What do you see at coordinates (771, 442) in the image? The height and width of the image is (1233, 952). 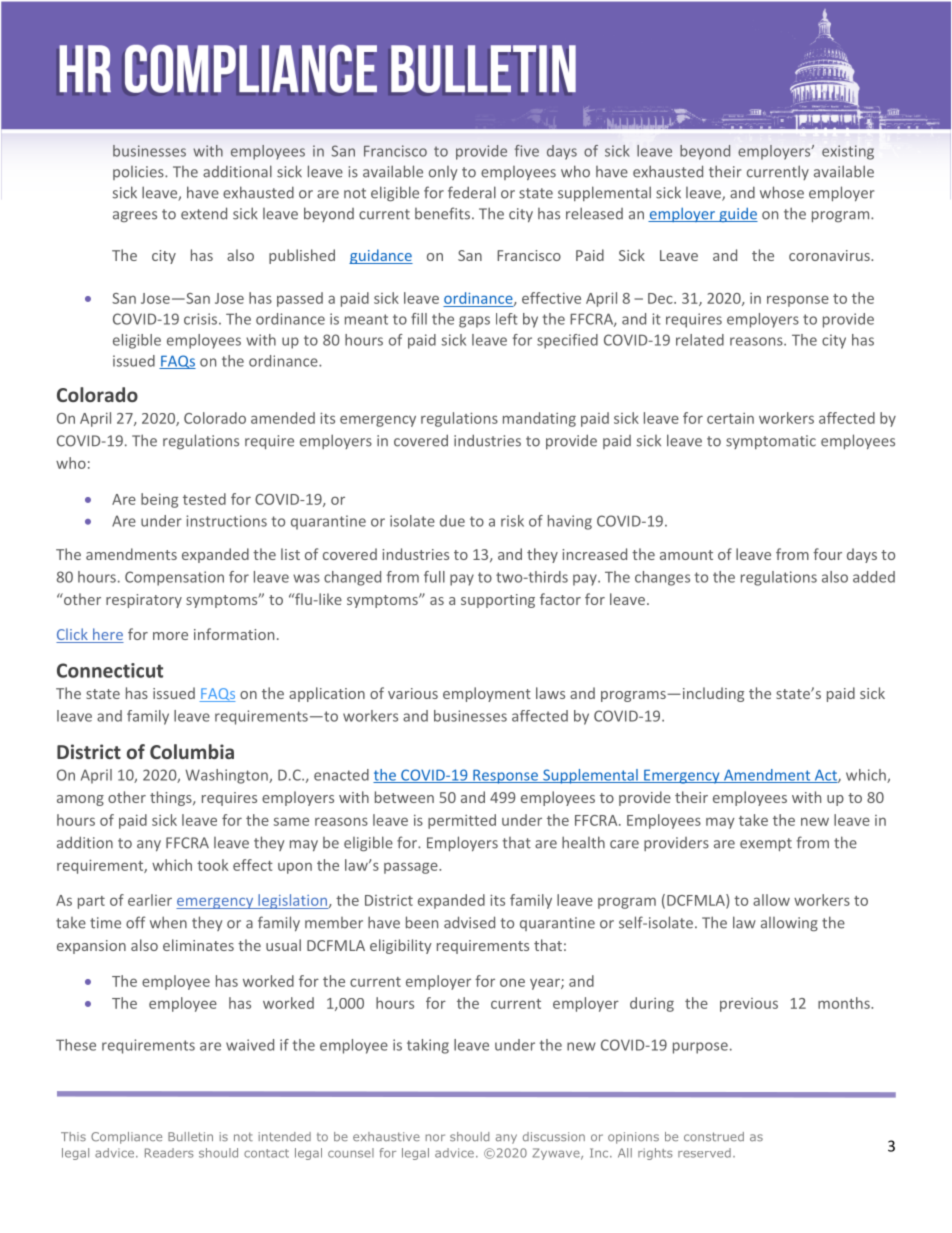 I see `symptomatic` at bounding box center [771, 442].
